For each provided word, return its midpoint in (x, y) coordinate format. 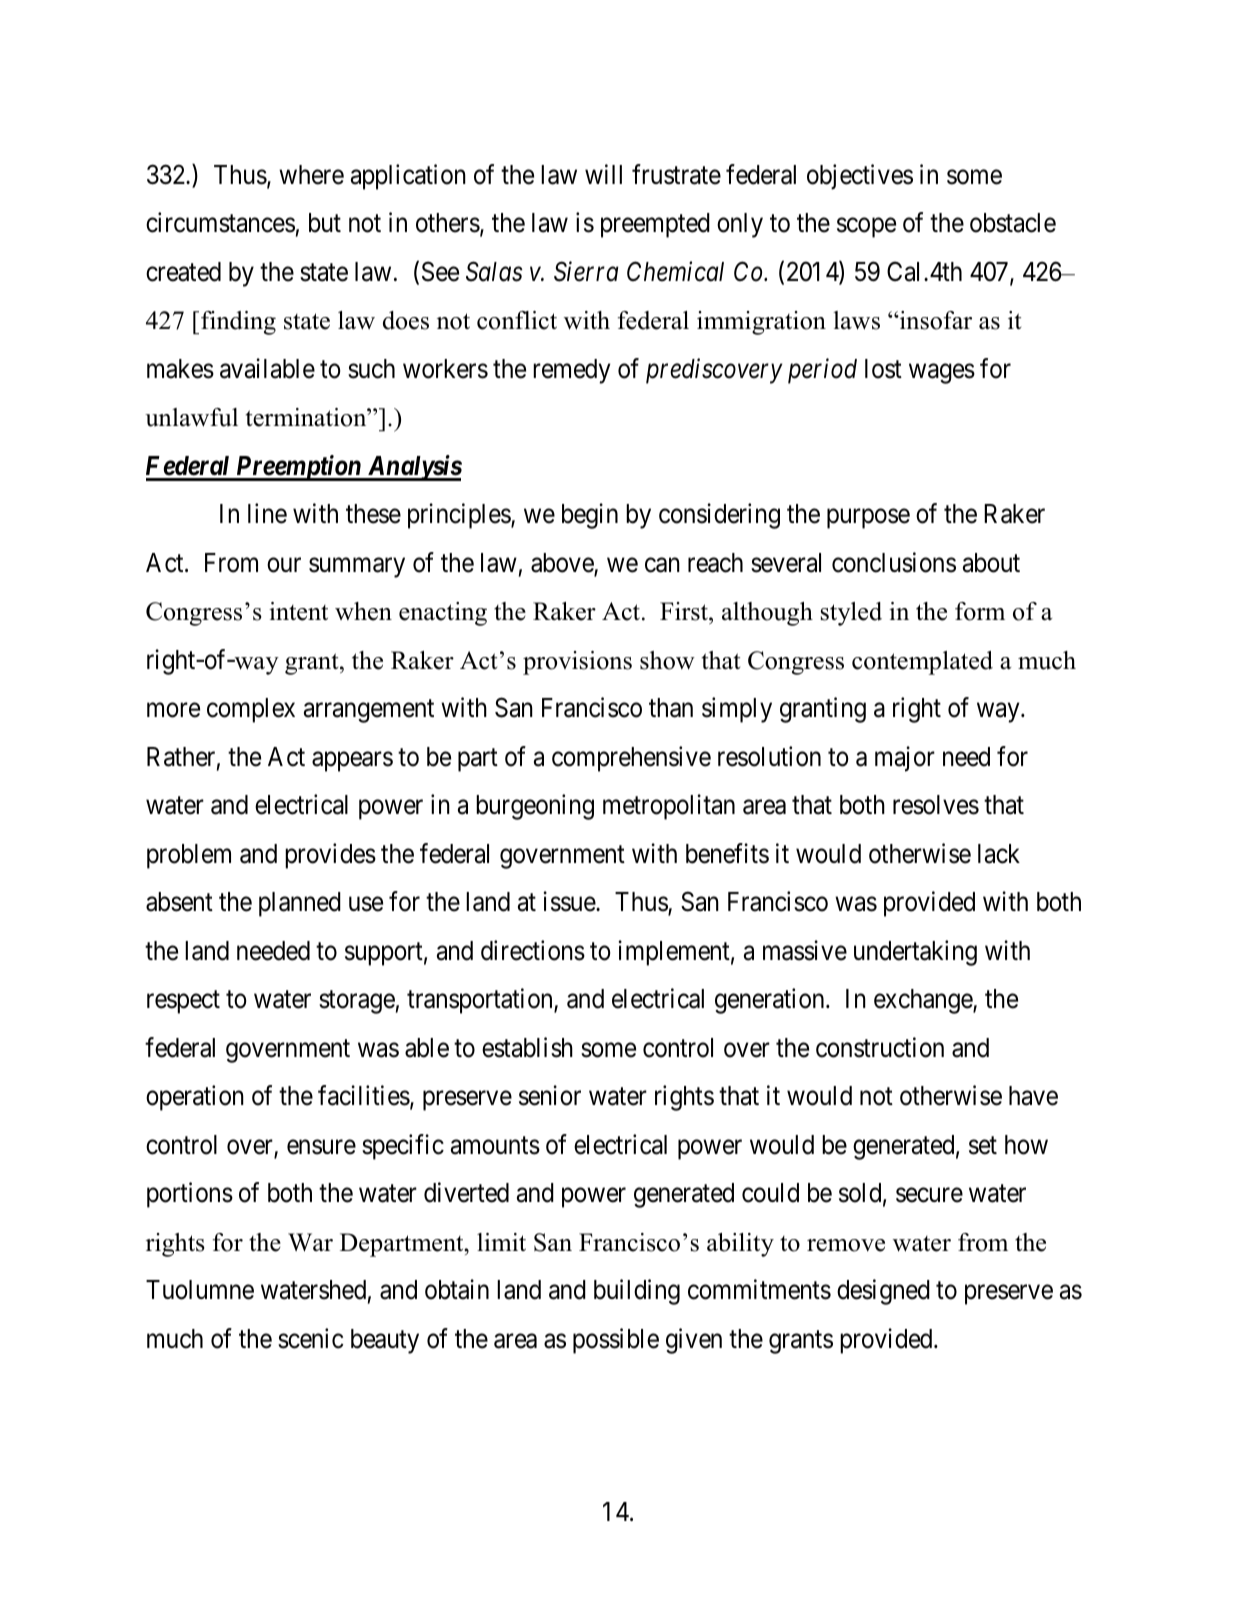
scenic (311, 1338)
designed (883, 1292)
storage (357, 1002)
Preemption (298, 468)
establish (527, 1047)
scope (866, 228)
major (905, 759)
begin (590, 516)
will (603, 174)
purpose (868, 519)
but (325, 223)
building (637, 1292)
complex (251, 710)
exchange (924, 1001)
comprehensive (631, 759)
